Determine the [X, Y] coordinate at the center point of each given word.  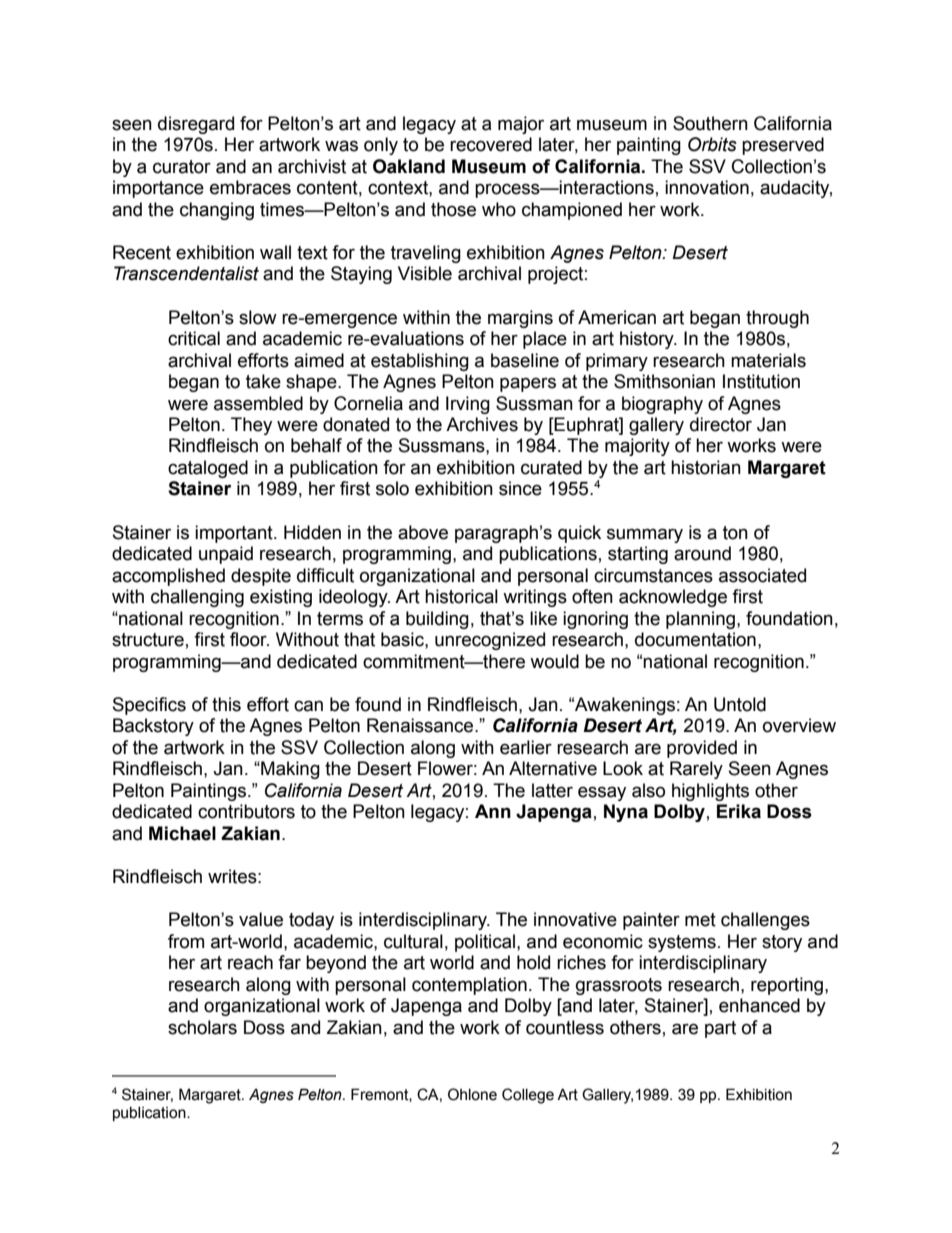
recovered [491, 144]
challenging [197, 598]
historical [461, 596]
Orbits [712, 144]
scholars [202, 1027]
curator [182, 167]
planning [700, 620]
